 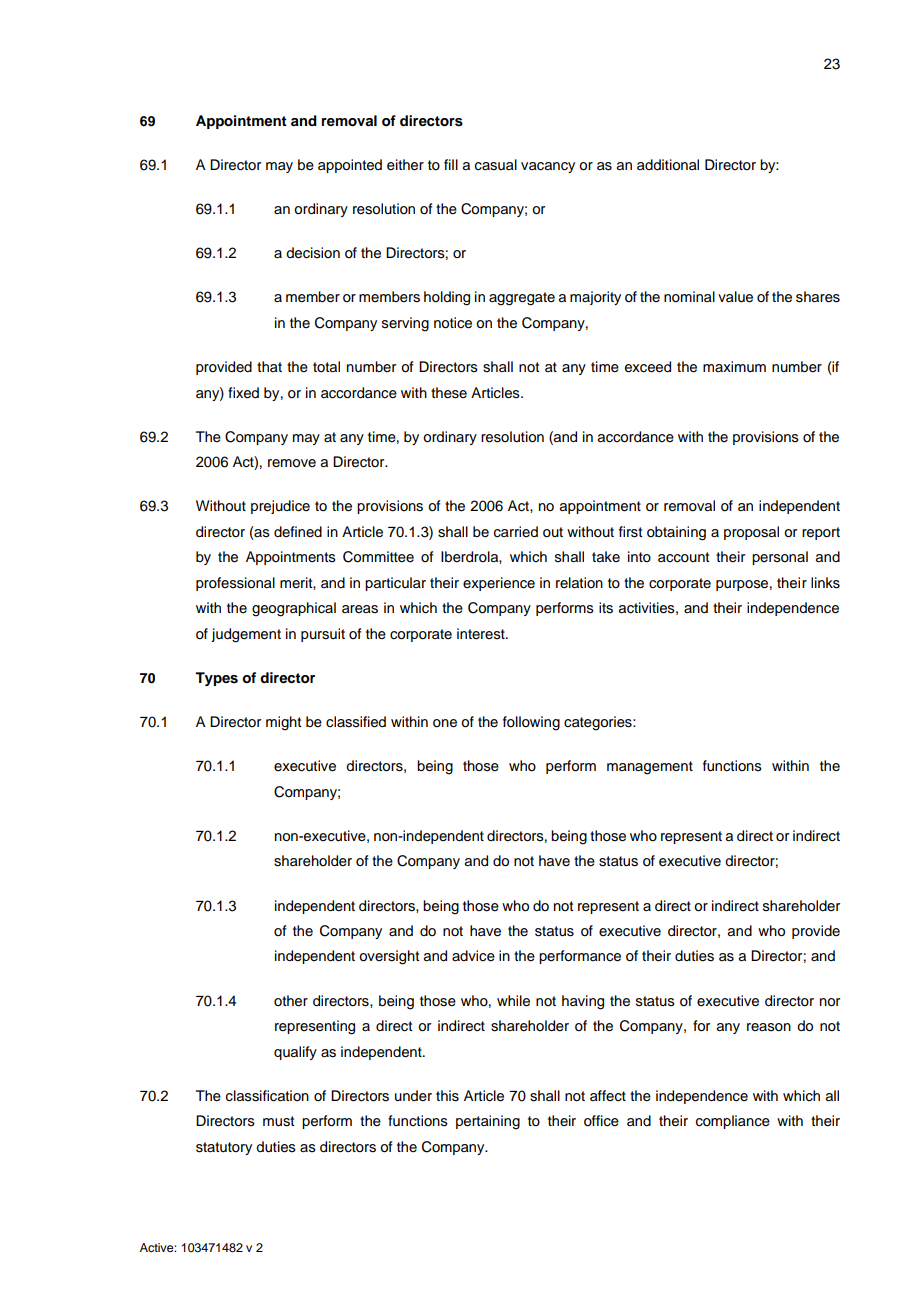 What do you see at coordinates (734, 366) in the screenshot?
I see `maximum` at bounding box center [734, 366].
